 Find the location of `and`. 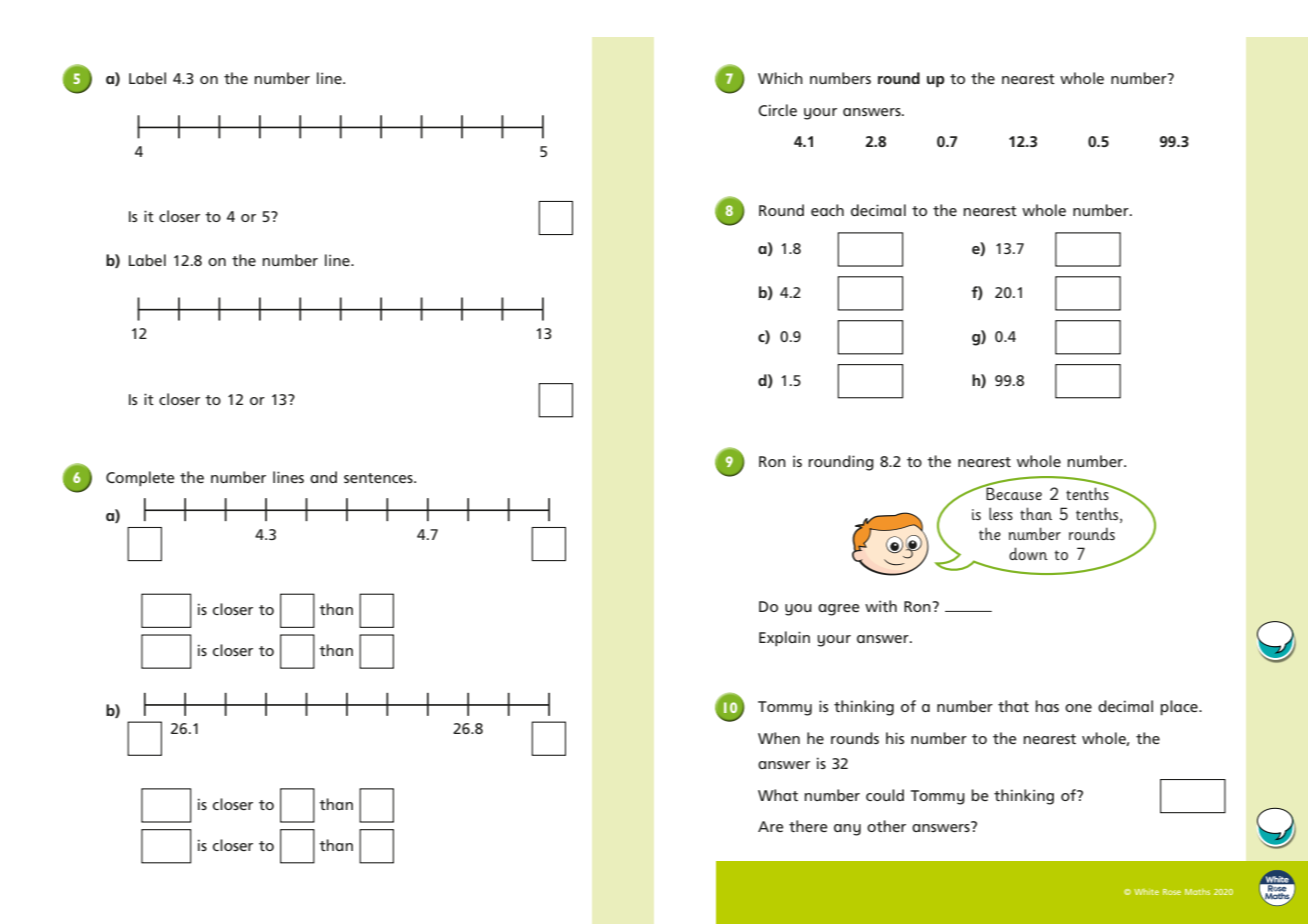

and is located at coordinates (323, 477).
